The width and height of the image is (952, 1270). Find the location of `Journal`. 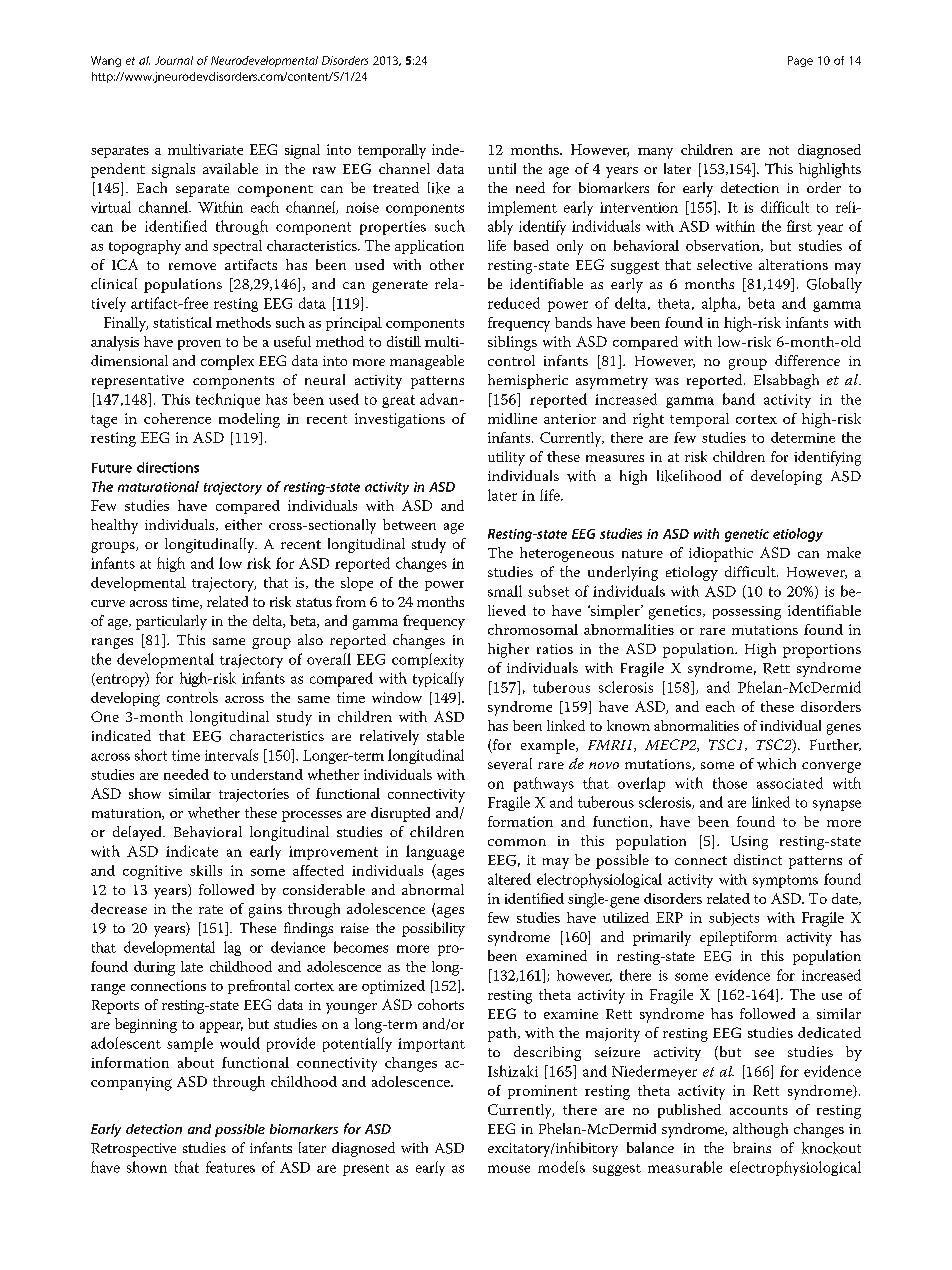

Journal is located at coordinates (174, 60).
